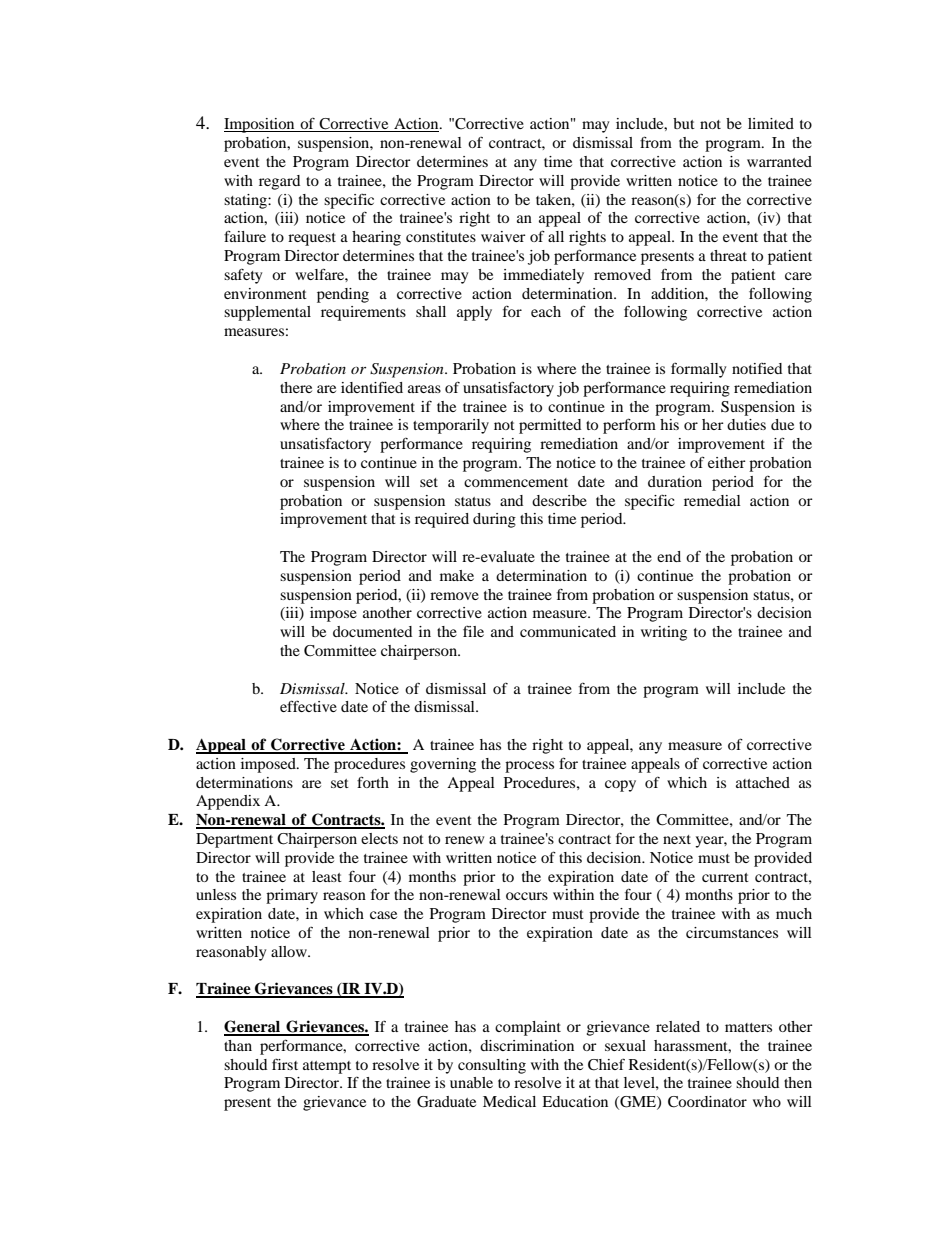 Image resolution: width=952 pixels, height=1233 pixels. What do you see at coordinates (279, 182) in the page?
I see `regard` at bounding box center [279, 182].
